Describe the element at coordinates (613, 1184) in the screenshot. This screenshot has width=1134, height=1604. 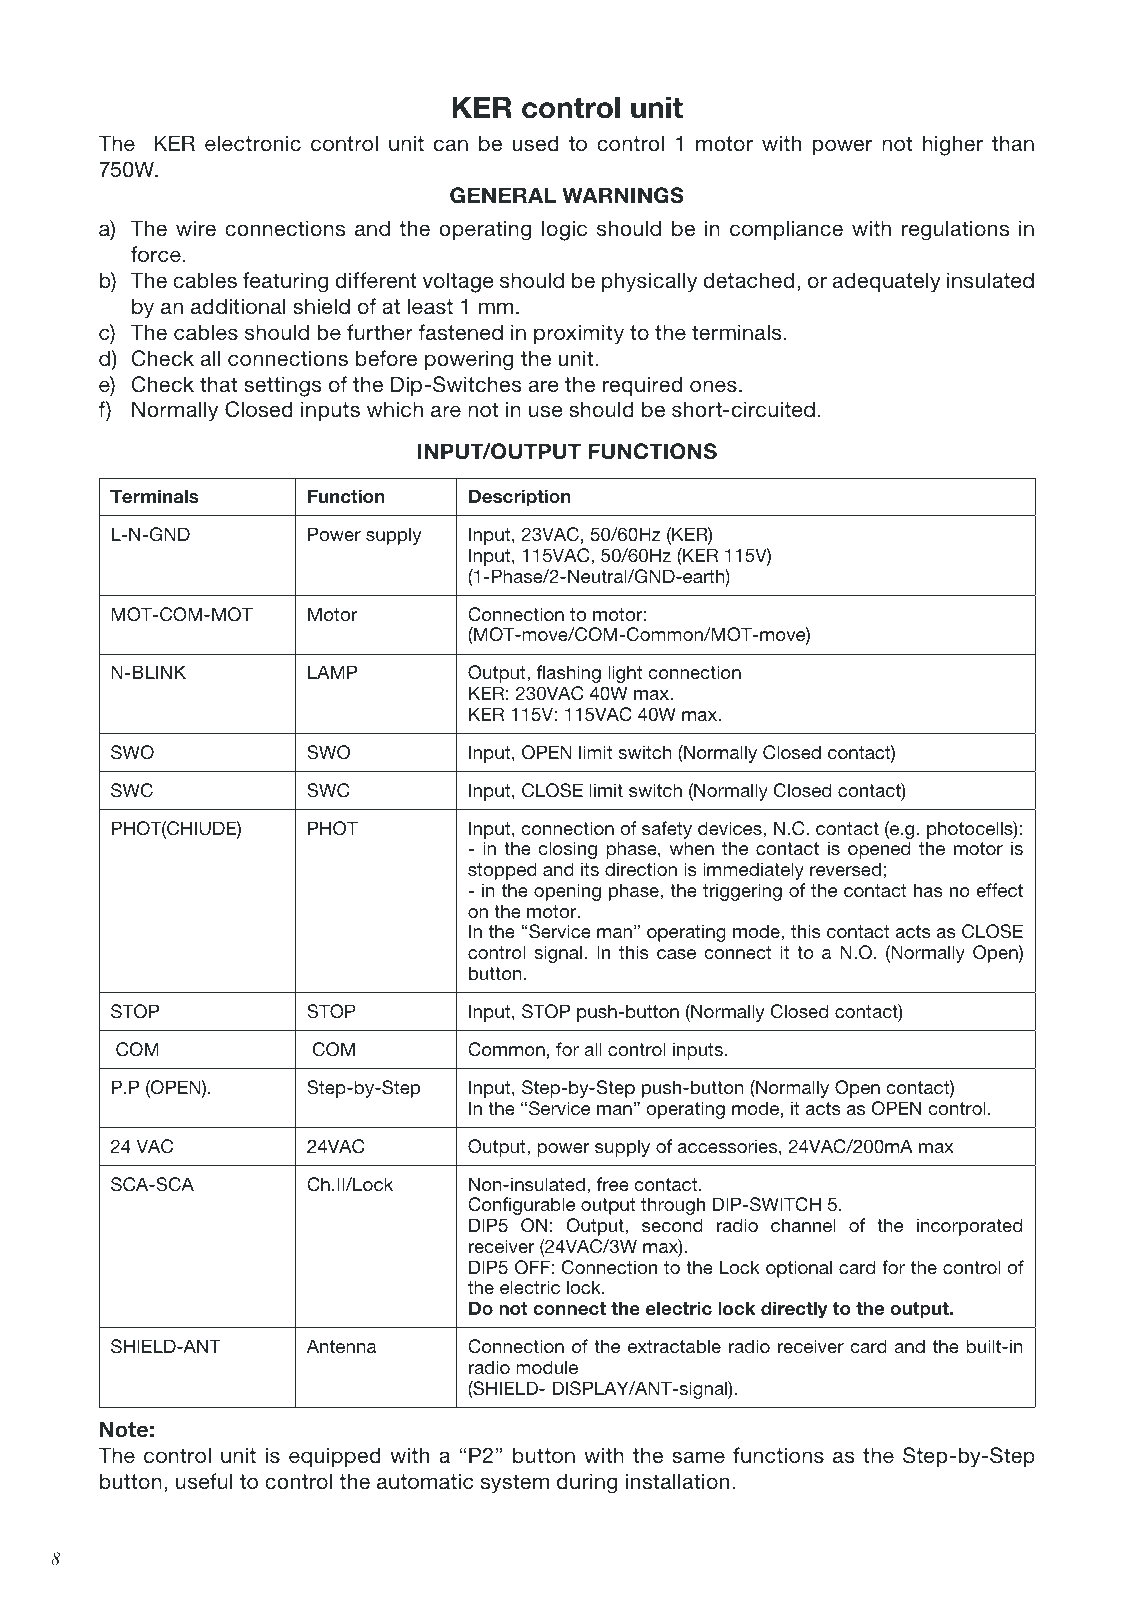
I see `free` at that location.
